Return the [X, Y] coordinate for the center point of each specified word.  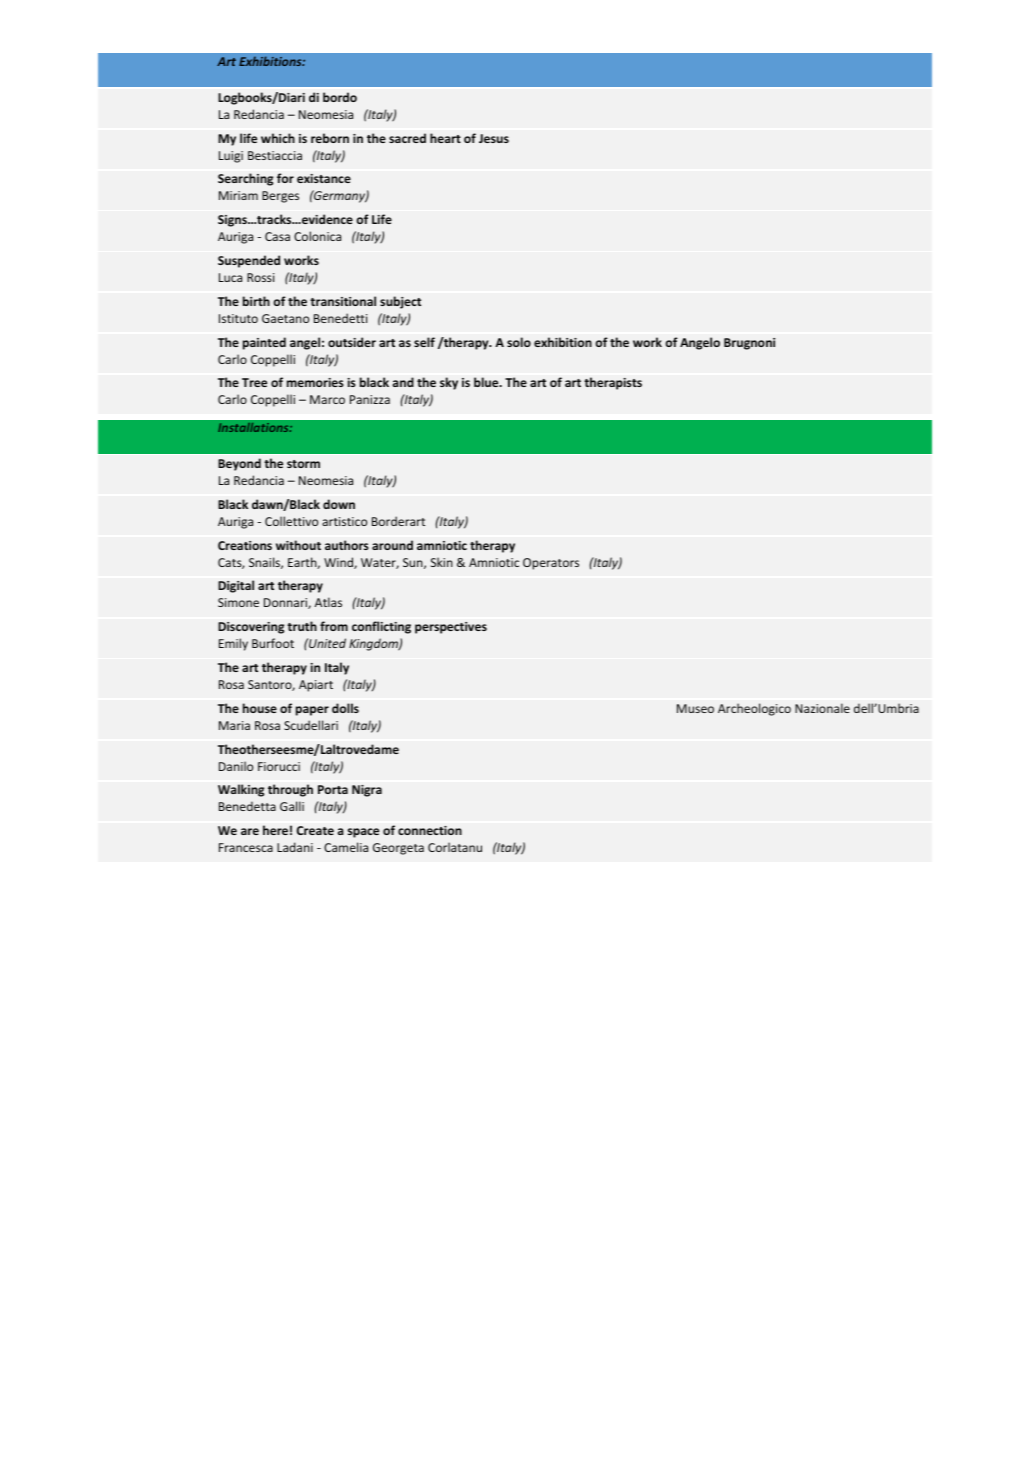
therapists [613, 383]
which [278, 138]
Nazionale [822, 708]
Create [315, 830]
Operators [551, 564]
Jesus [494, 138]
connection [430, 830]
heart [445, 138]
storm [303, 464]
